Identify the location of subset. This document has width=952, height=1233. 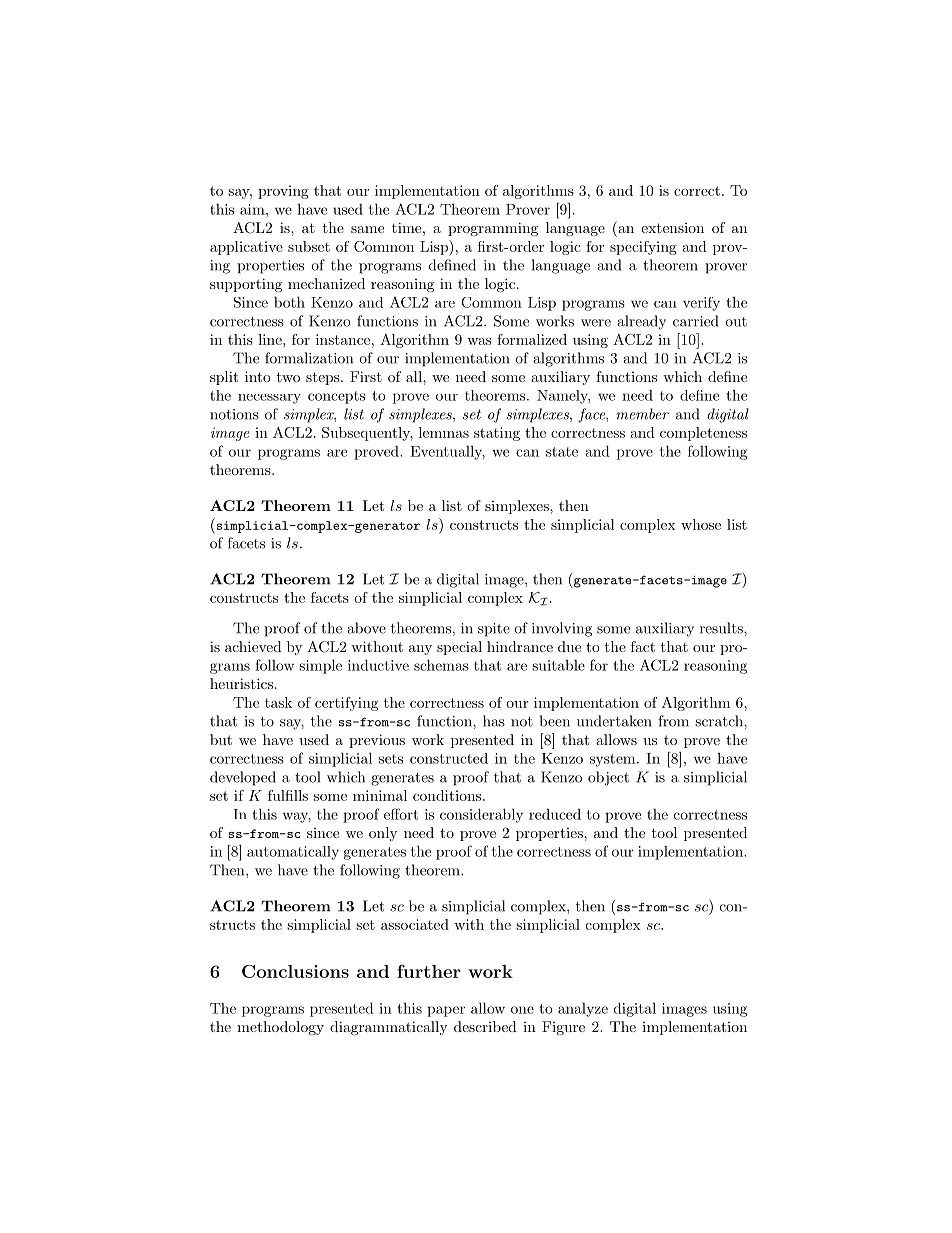
(309, 246).
